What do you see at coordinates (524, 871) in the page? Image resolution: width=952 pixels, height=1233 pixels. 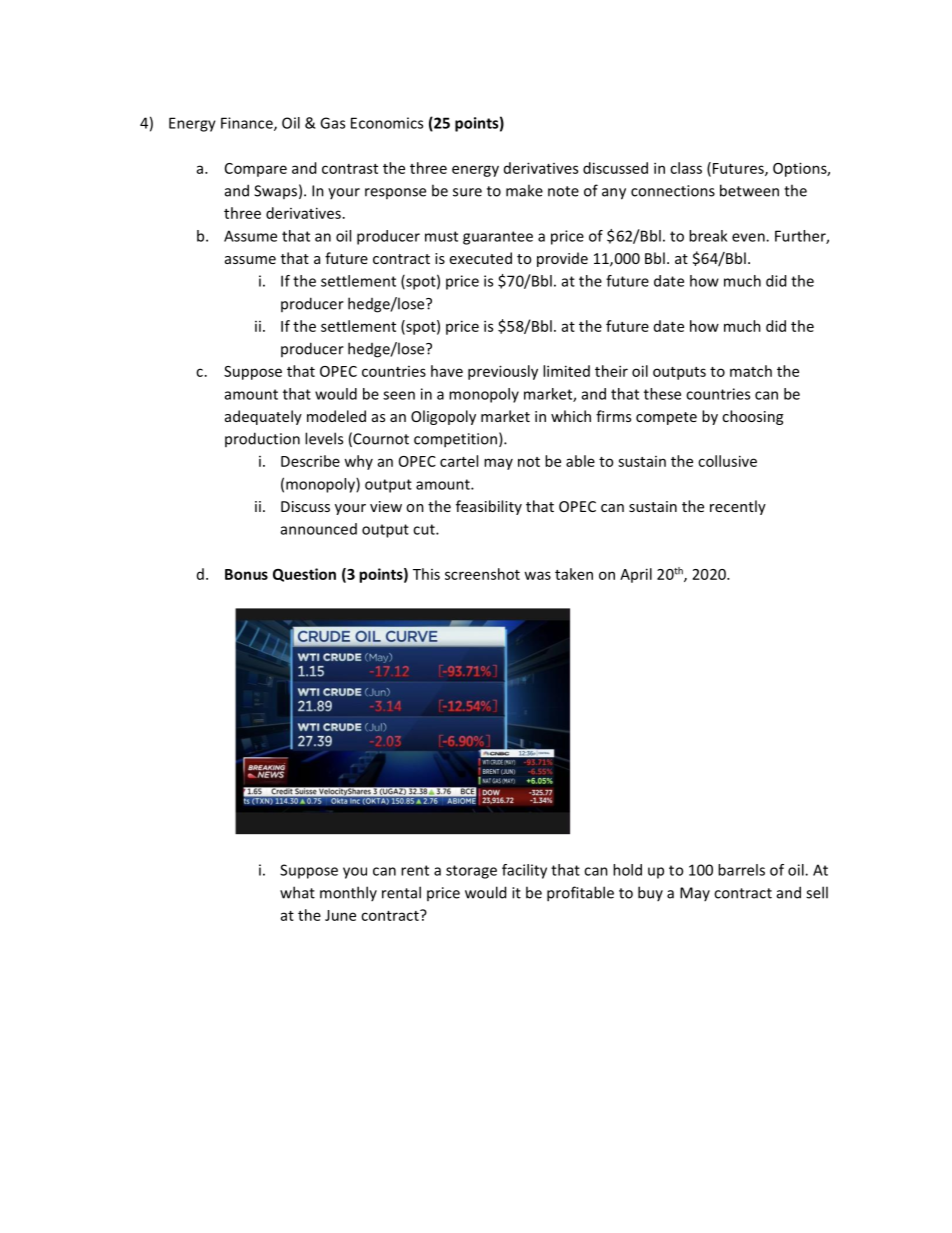 I see `facility` at bounding box center [524, 871].
